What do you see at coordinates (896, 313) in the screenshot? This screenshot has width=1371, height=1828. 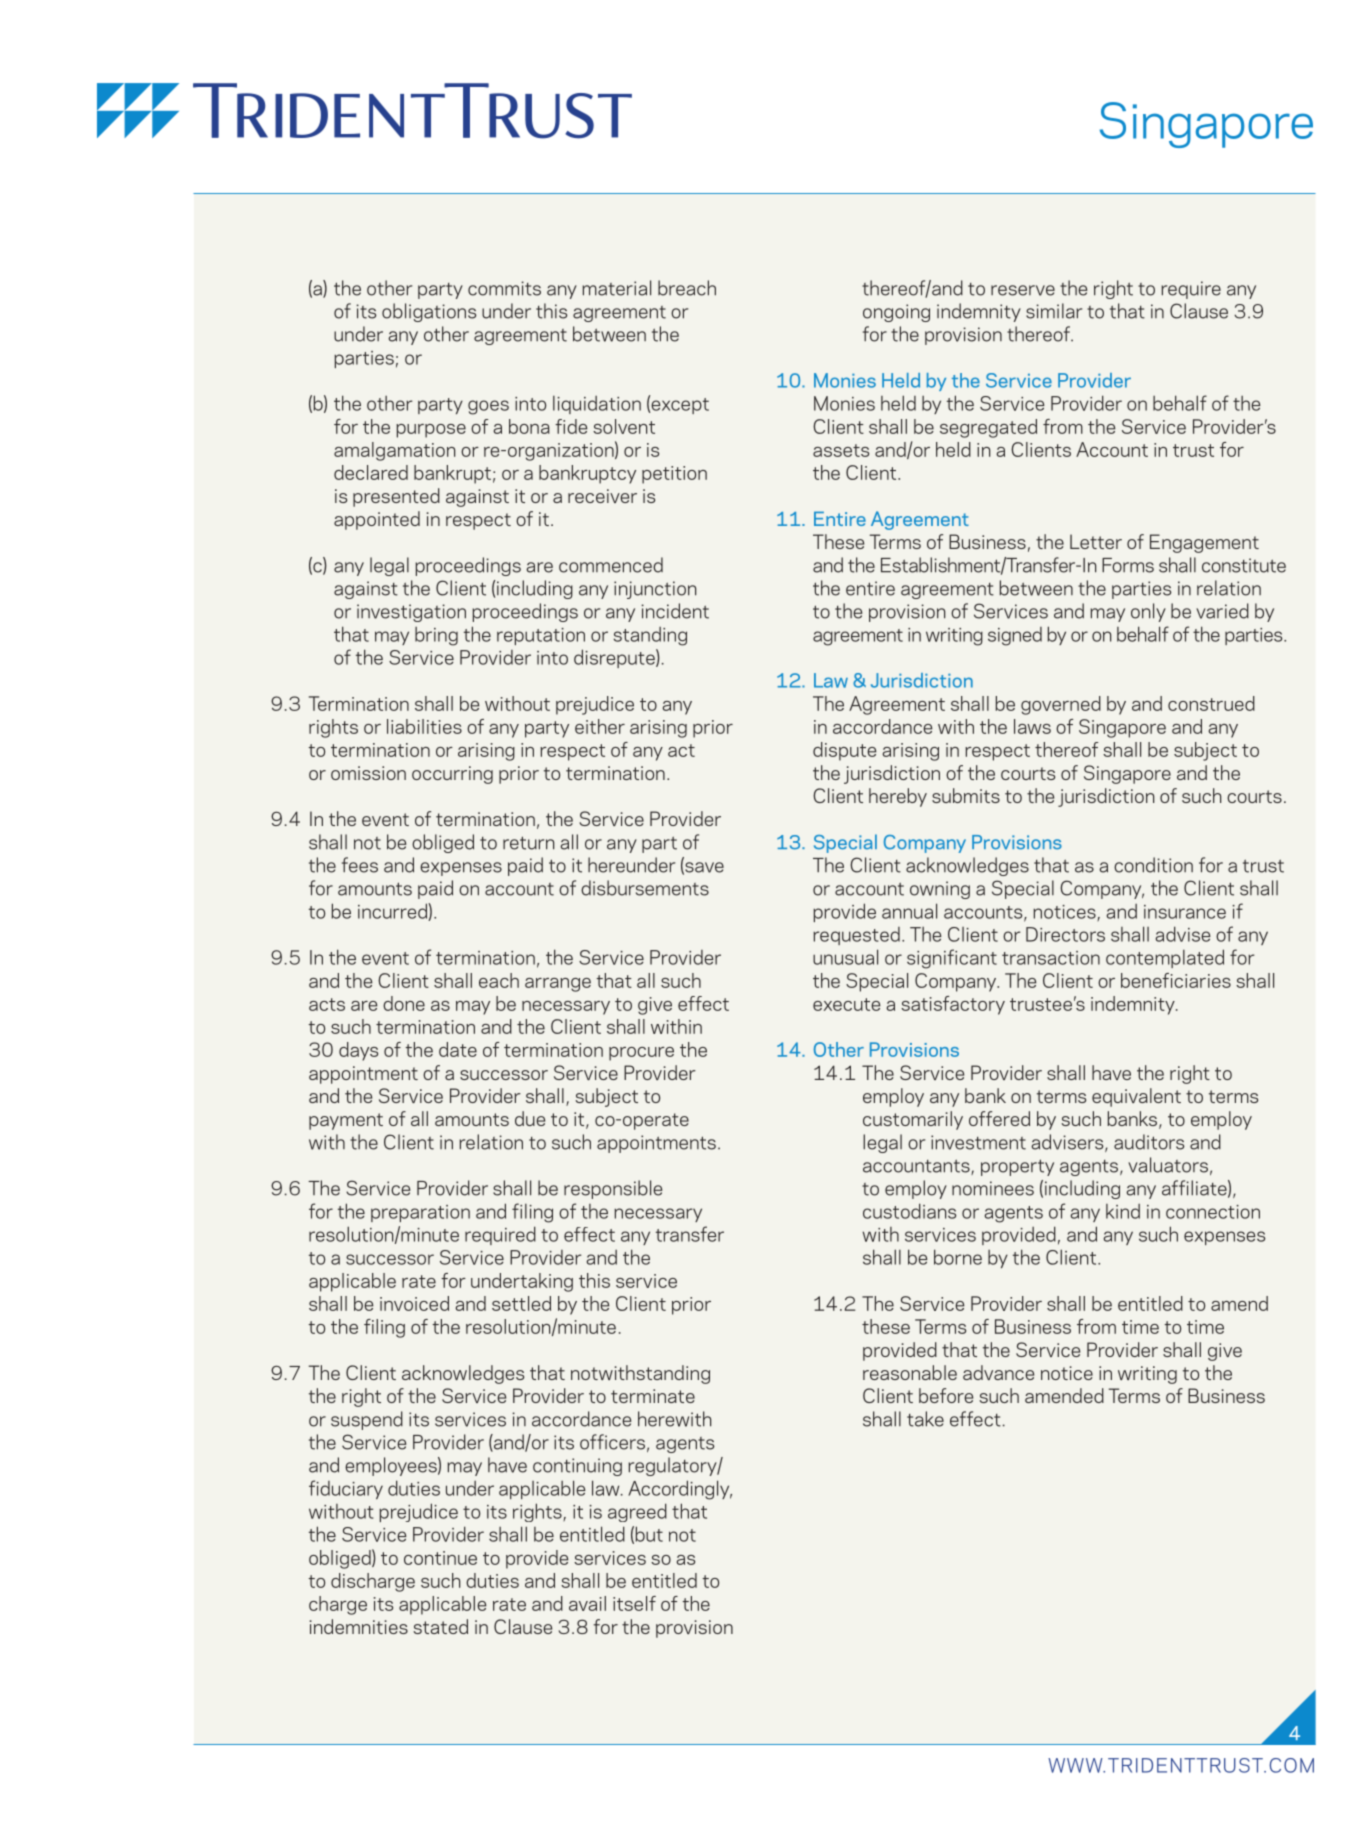 I see `ongoing` at bounding box center [896, 313].
